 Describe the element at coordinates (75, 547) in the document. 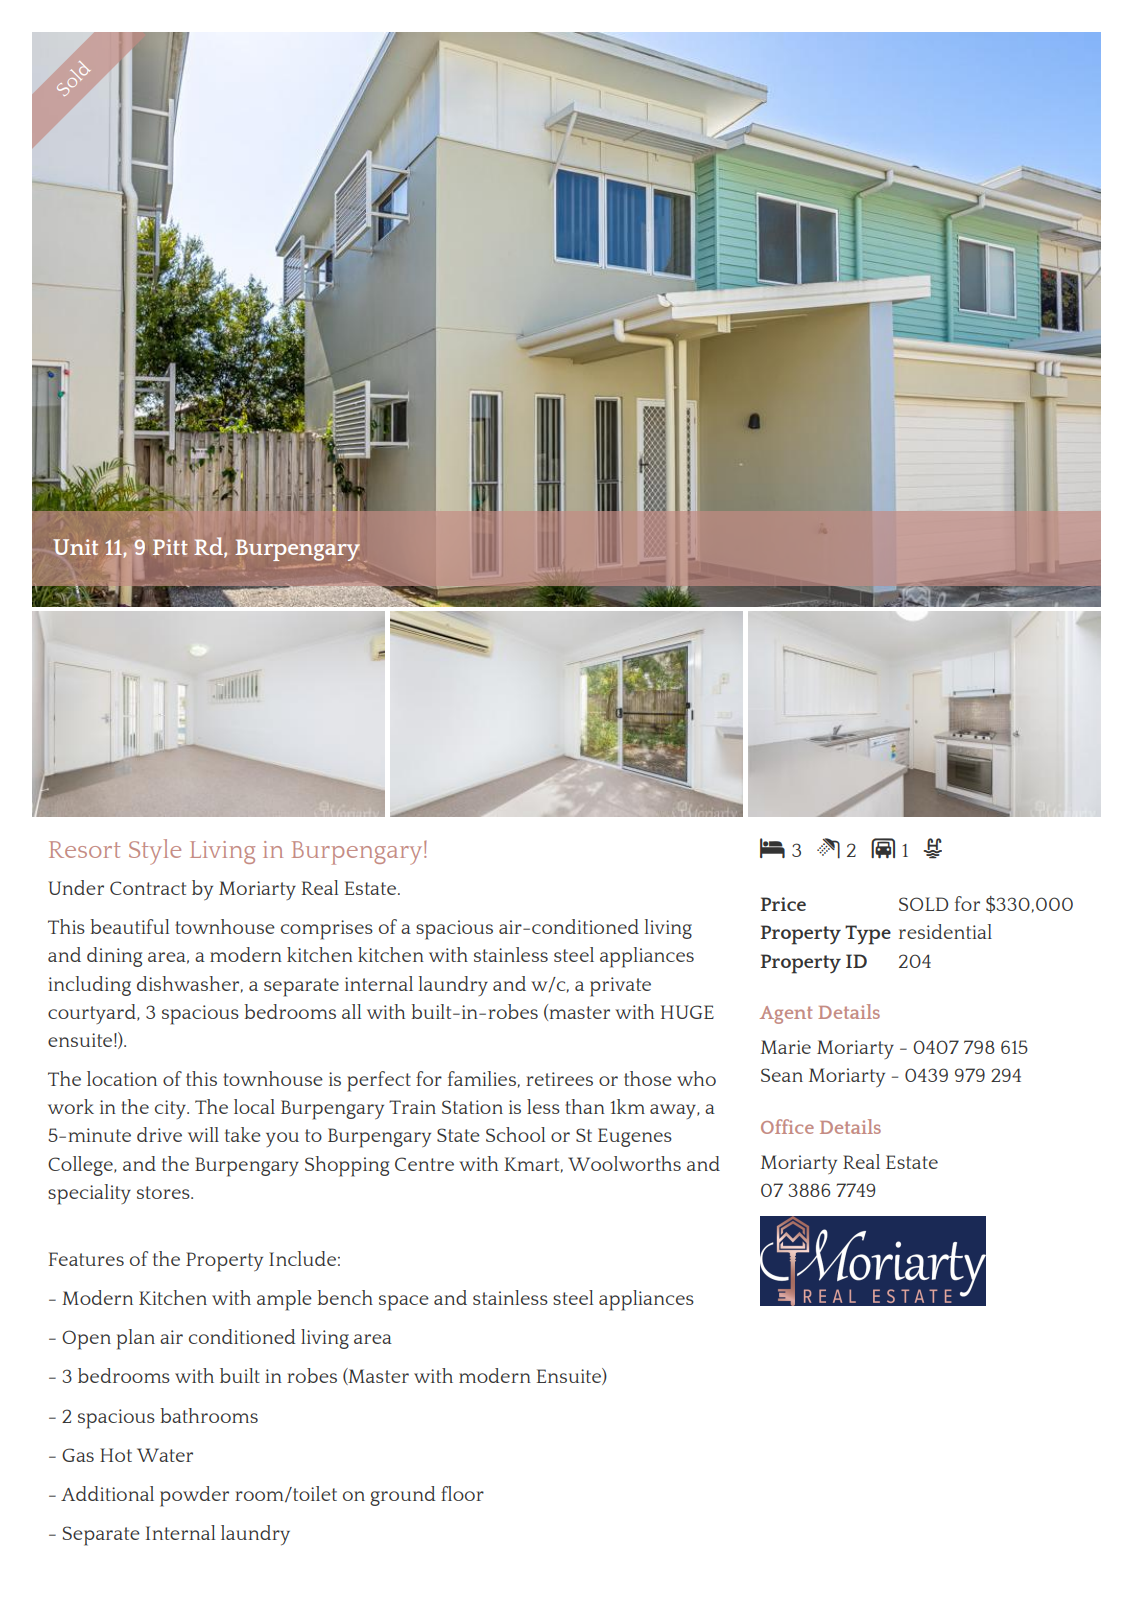

I see `Unit` at that location.
